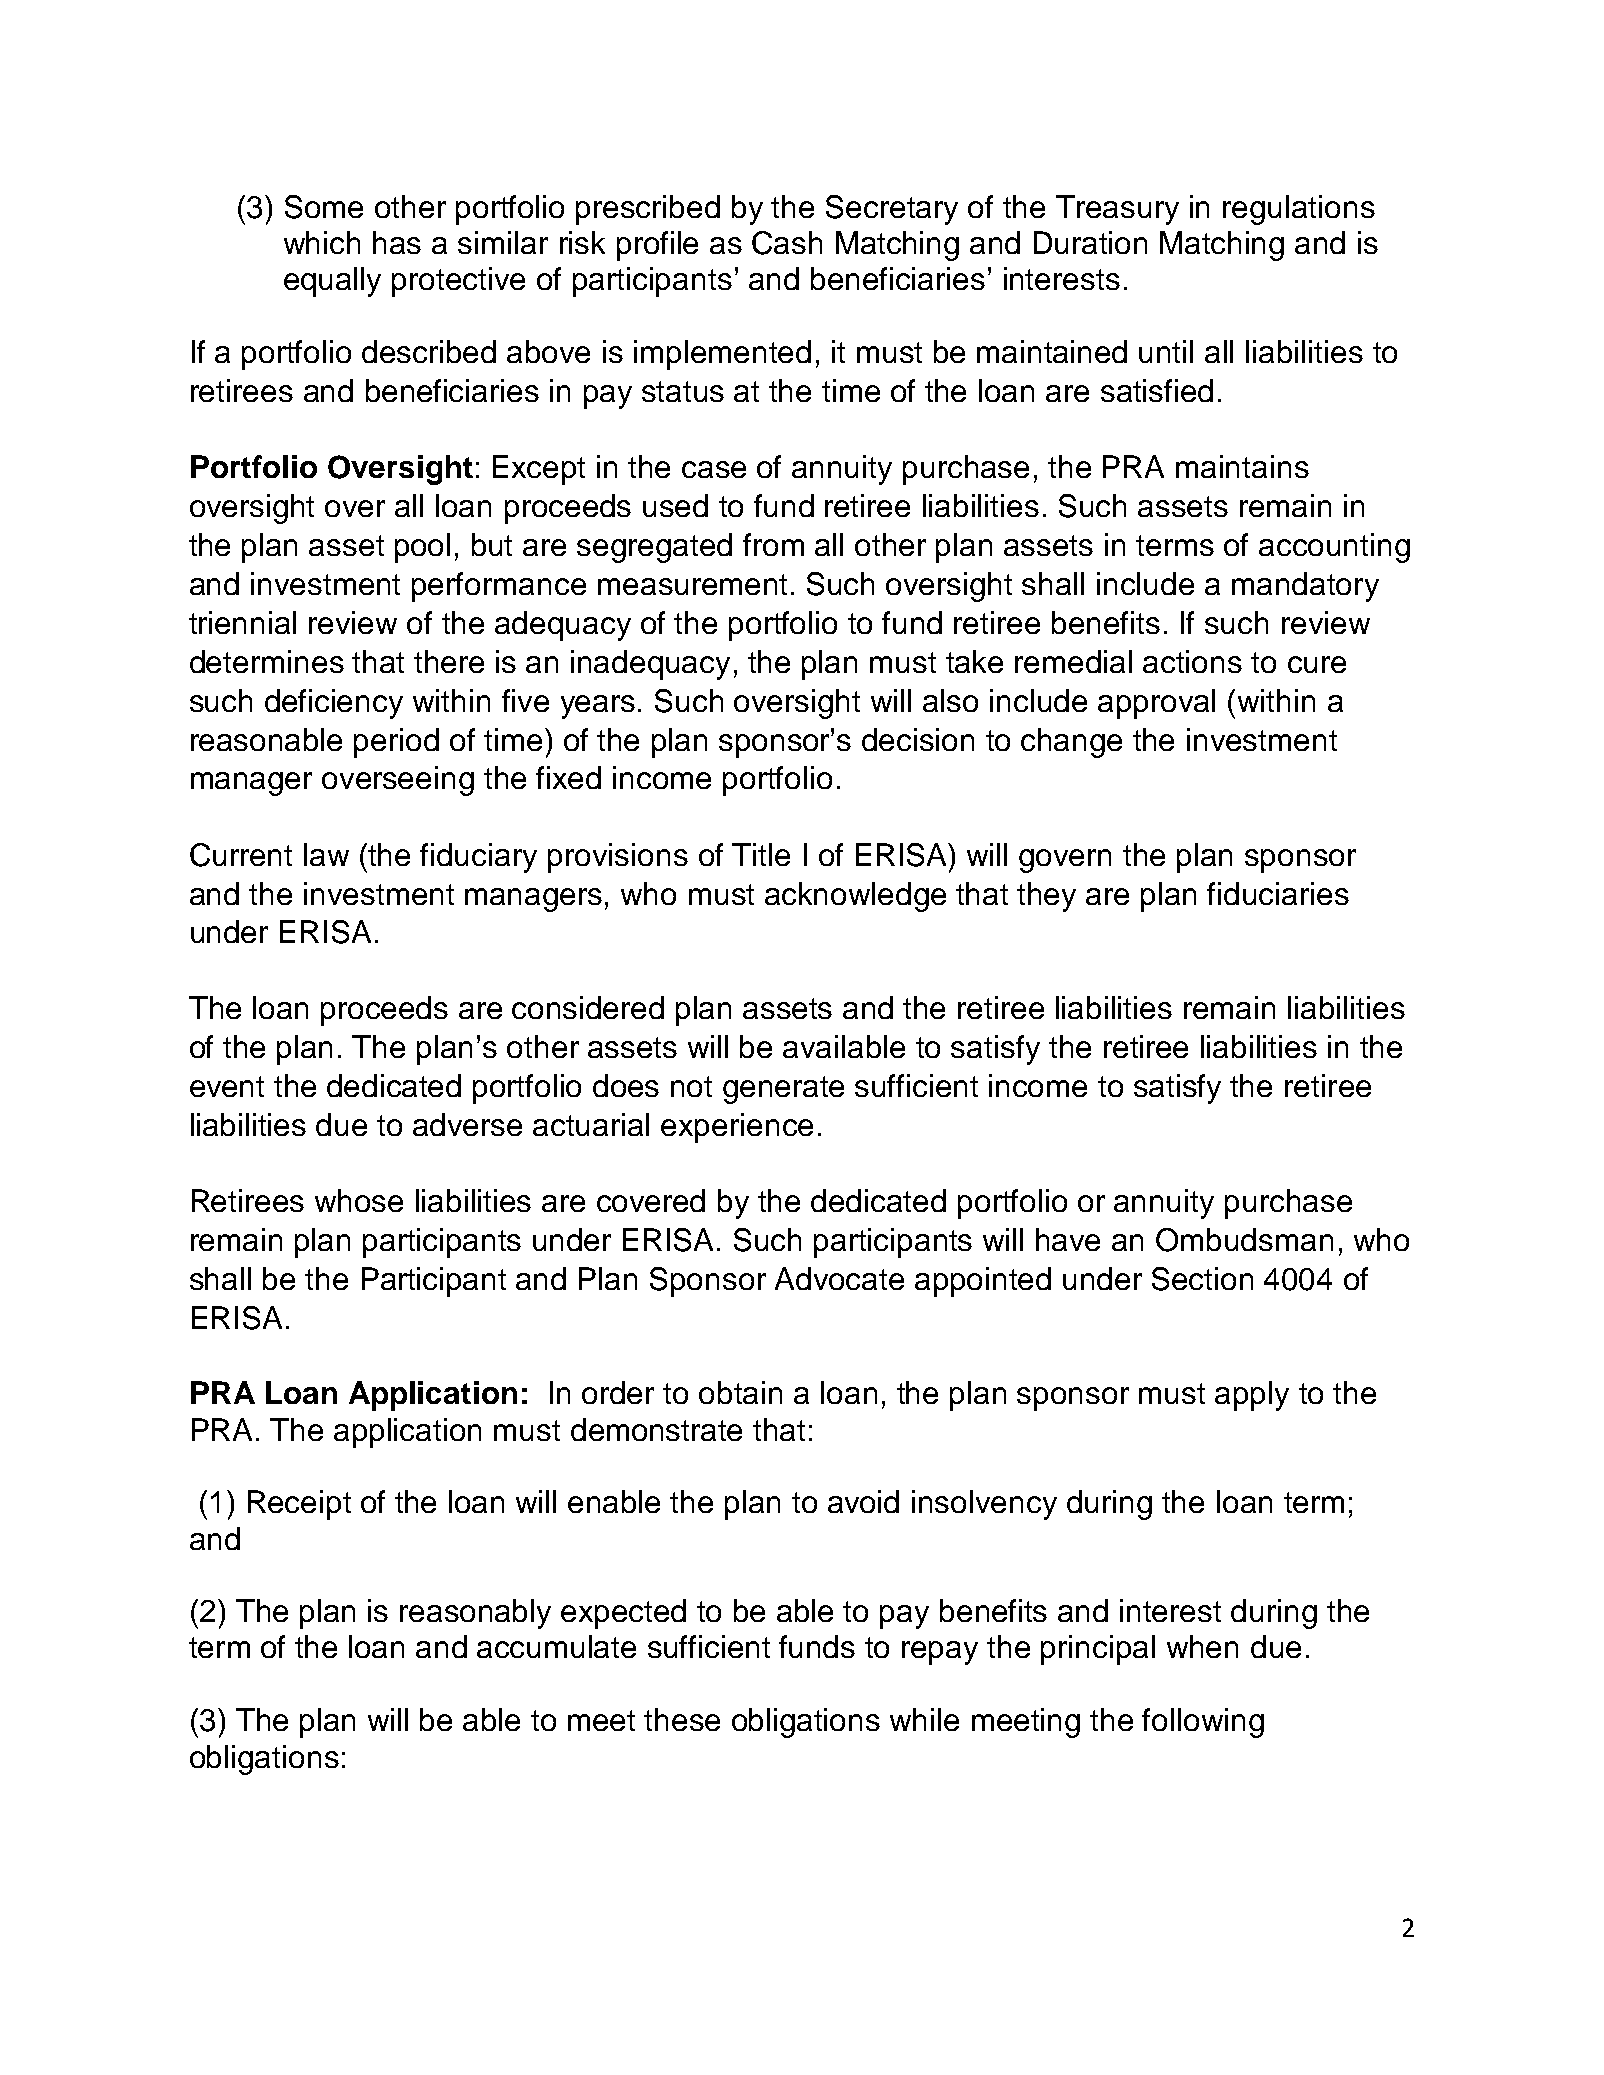 The width and height of the document is (1604, 2075). What do you see at coordinates (1202, 1646) in the document?
I see `when` at bounding box center [1202, 1646].
